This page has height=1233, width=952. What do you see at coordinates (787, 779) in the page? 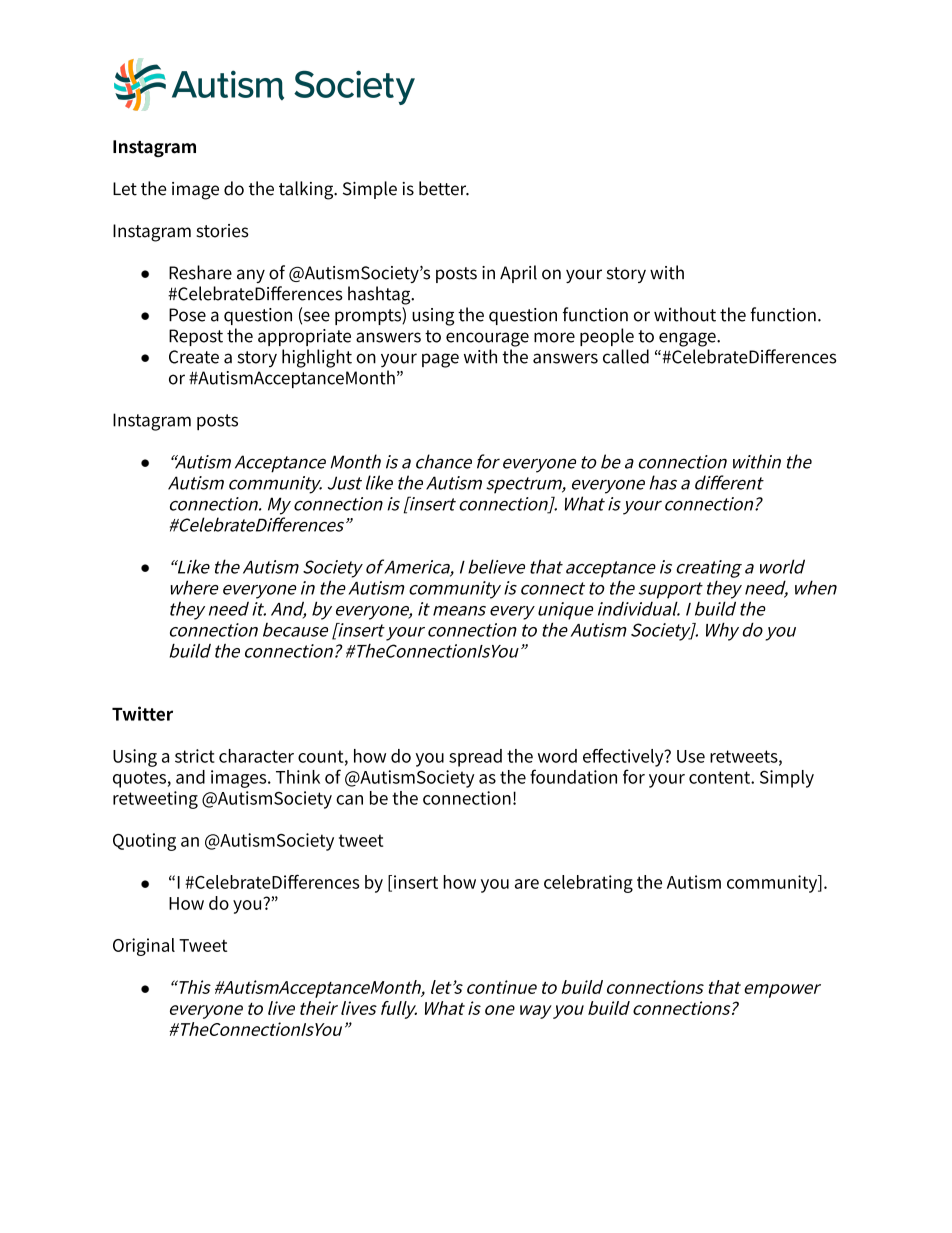
I see `Simply` at bounding box center [787, 779].
